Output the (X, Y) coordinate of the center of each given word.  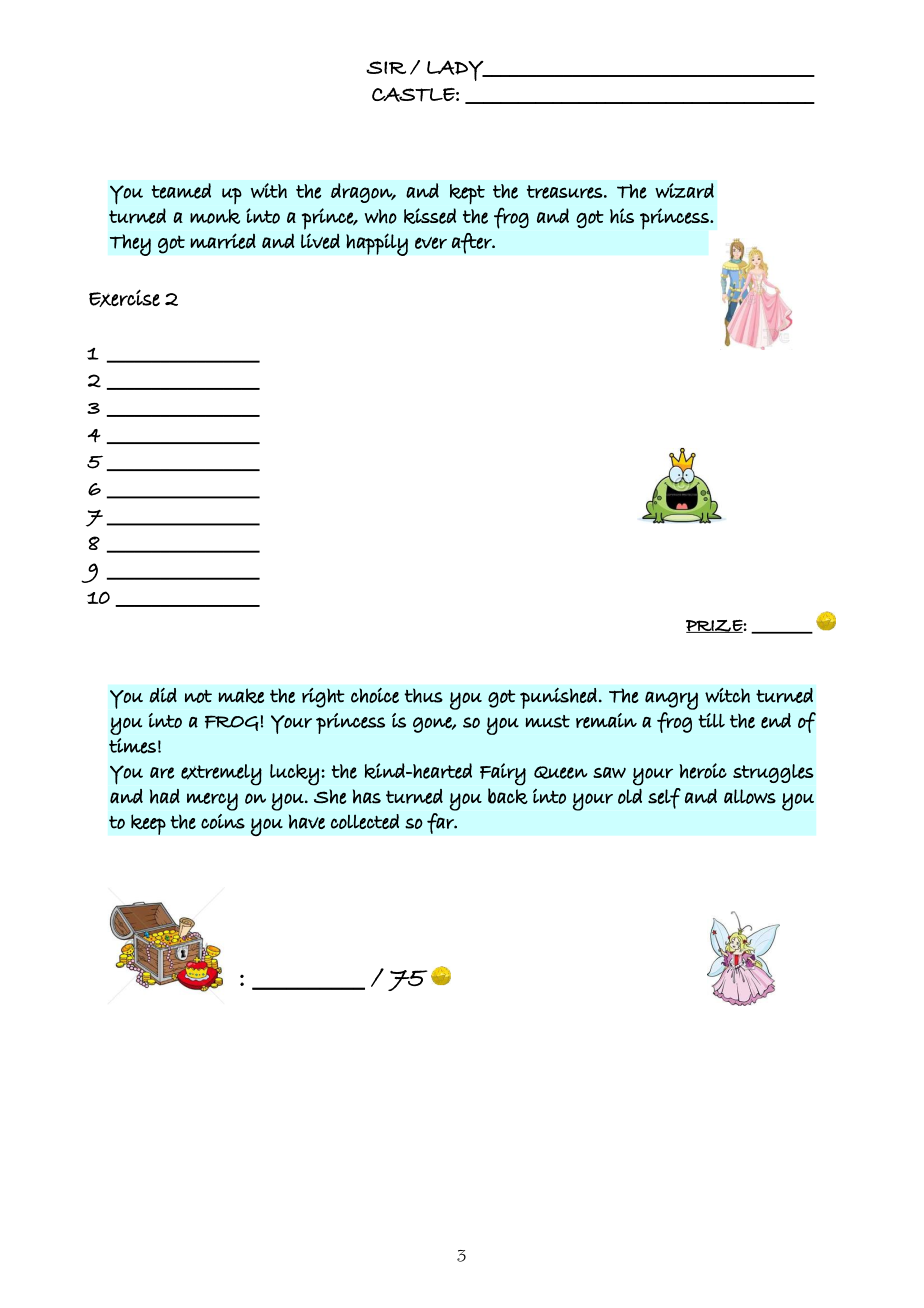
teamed (181, 191)
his (622, 215)
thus (423, 695)
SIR (386, 67)
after (472, 243)
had (165, 796)
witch (727, 695)
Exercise (124, 298)
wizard (684, 190)
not (198, 696)
